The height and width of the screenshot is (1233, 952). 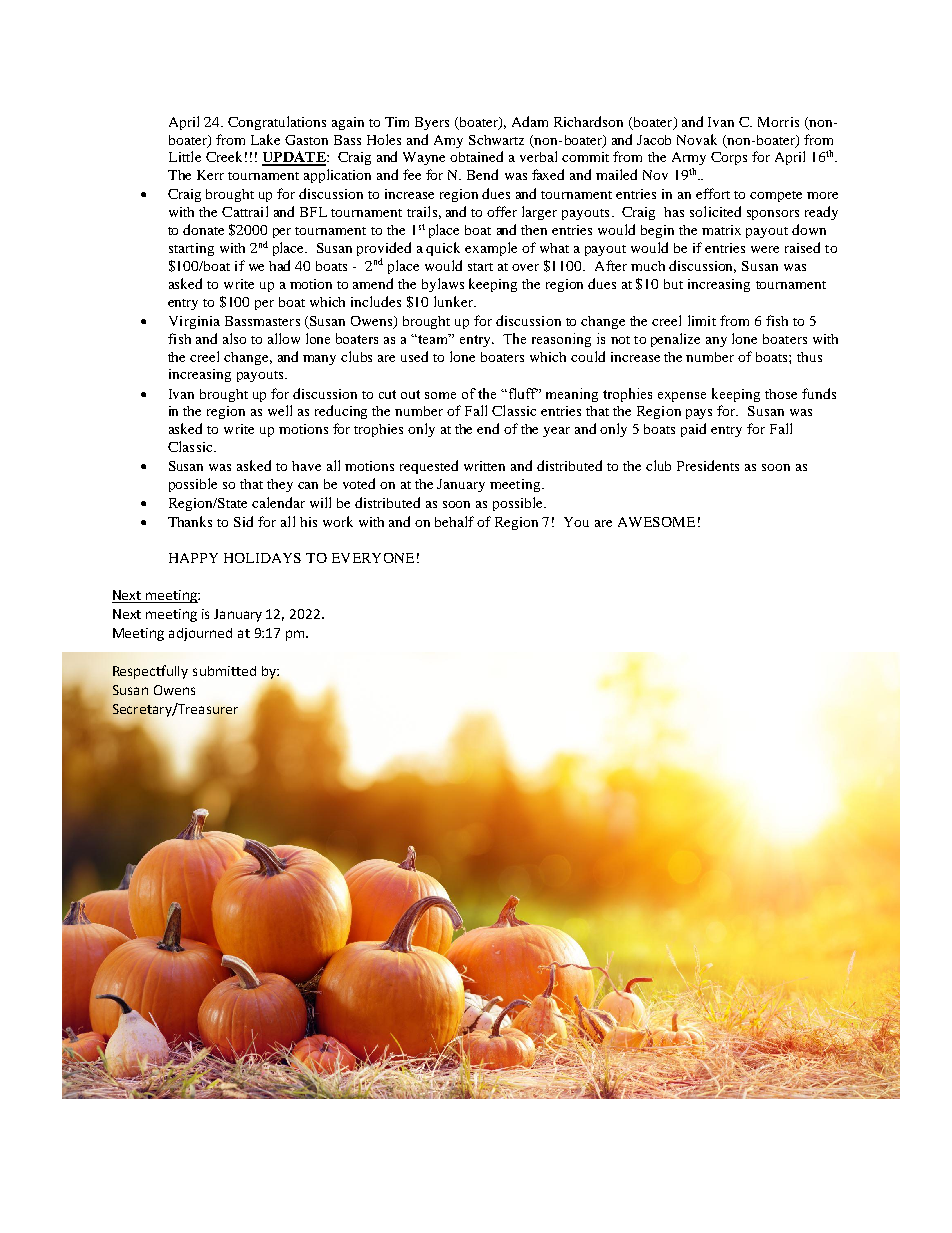 I want to click on behalf, so click(x=454, y=521).
